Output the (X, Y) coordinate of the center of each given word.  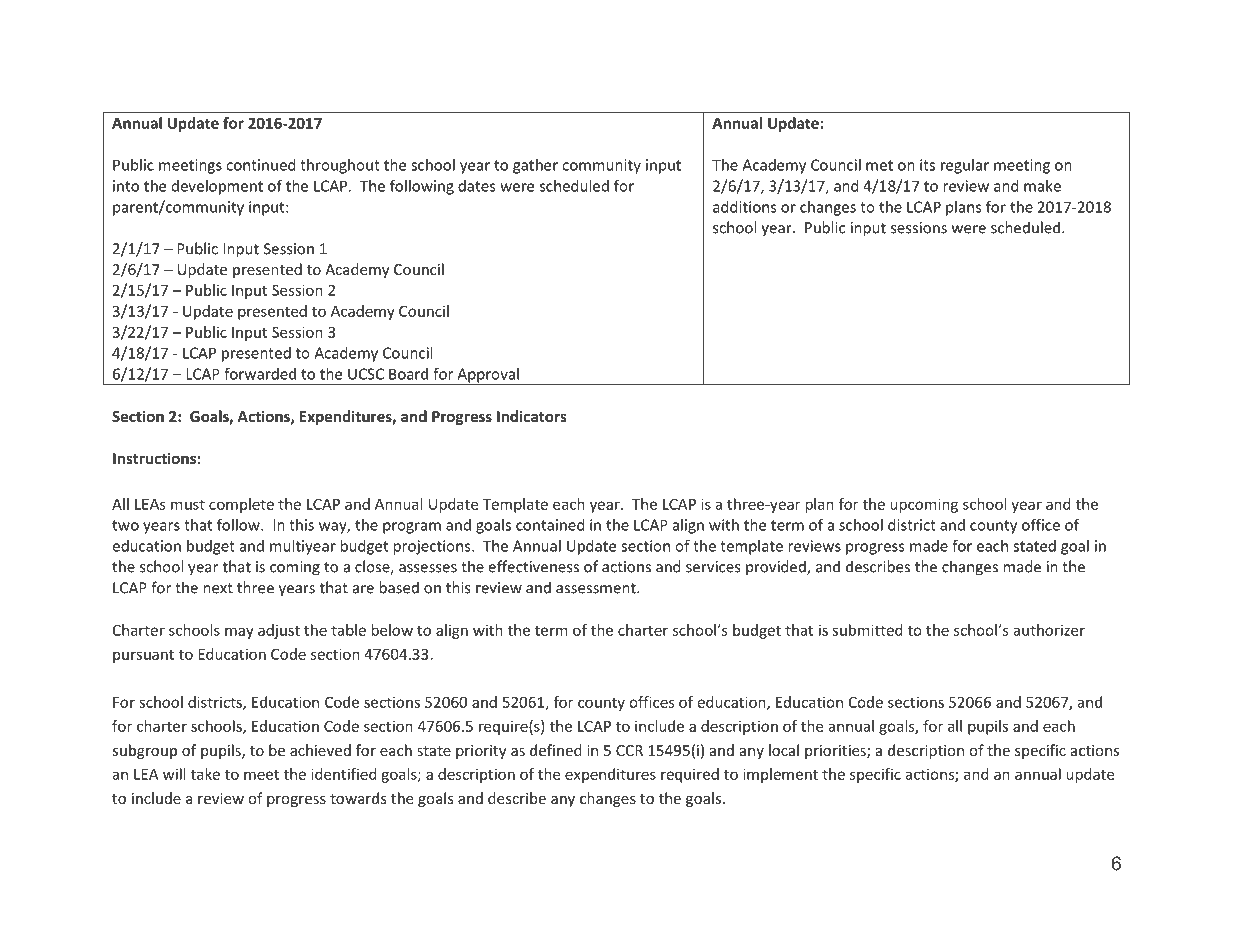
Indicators (532, 416)
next (218, 588)
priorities (836, 752)
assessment (597, 588)
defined (556, 750)
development (217, 187)
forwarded (260, 373)
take (205, 774)
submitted (867, 630)
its (927, 165)
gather (535, 166)
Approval (488, 376)
